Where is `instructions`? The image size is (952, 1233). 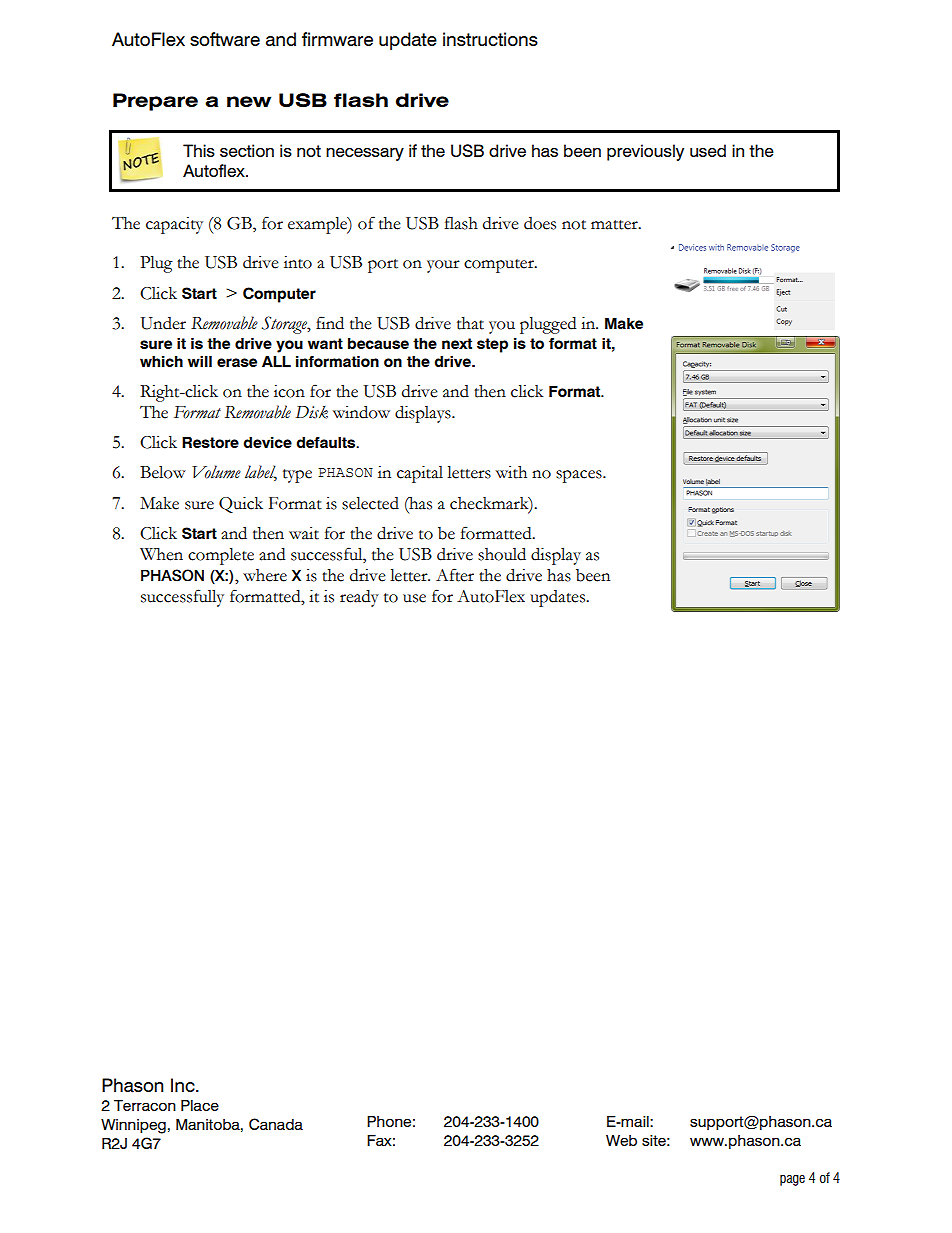 instructions is located at coordinates (490, 39).
